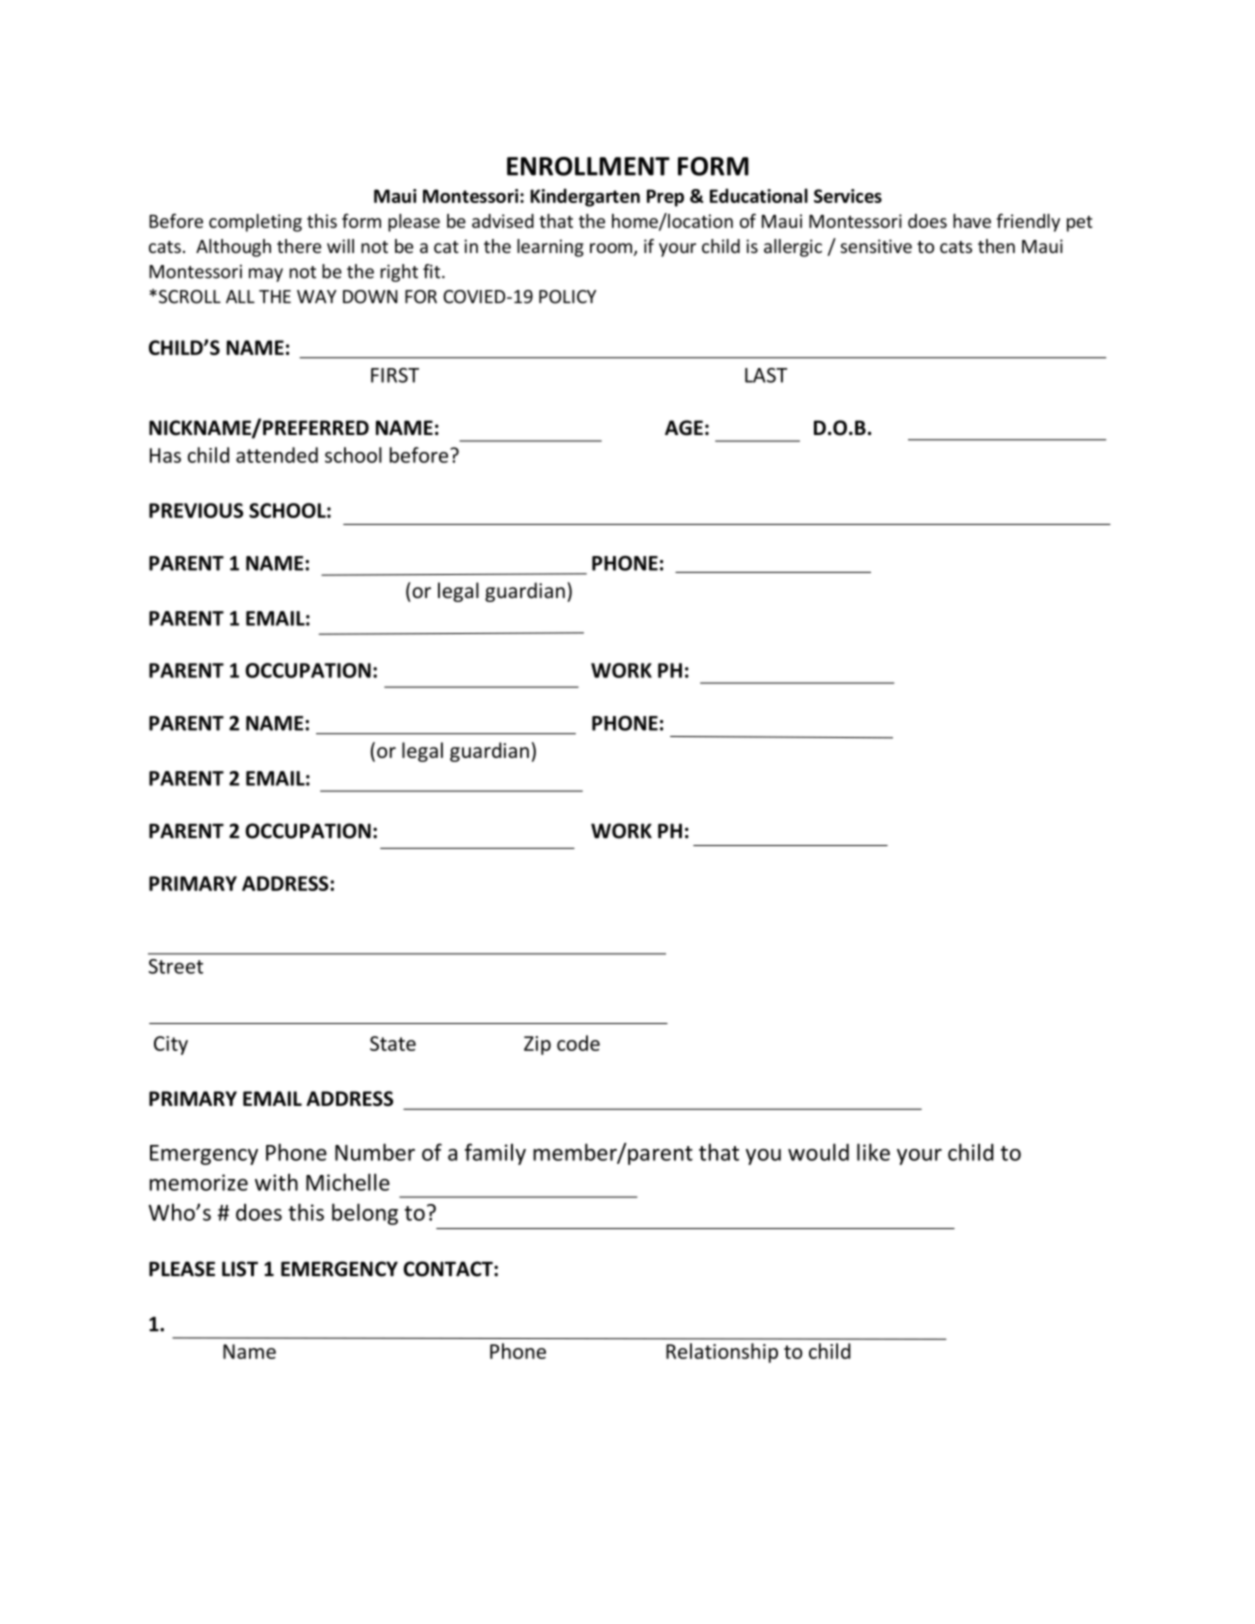  What do you see at coordinates (585, 197) in the page?
I see `Kindergarten` at bounding box center [585, 197].
